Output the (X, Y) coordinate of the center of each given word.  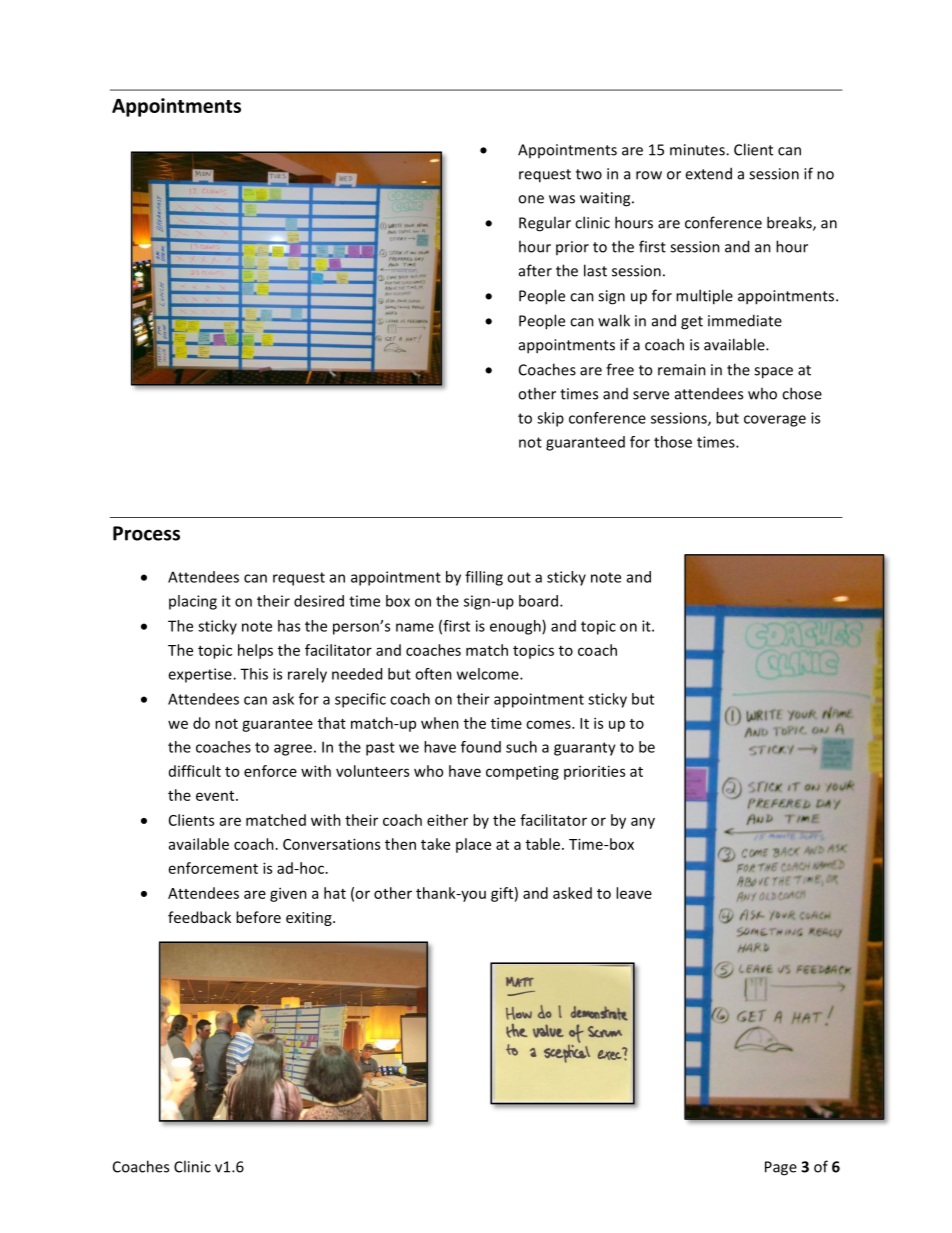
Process (146, 533)
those (673, 442)
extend (708, 173)
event (216, 796)
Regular (545, 224)
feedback (199, 917)
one (531, 199)
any (643, 823)
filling (484, 578)
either (447, 820)
